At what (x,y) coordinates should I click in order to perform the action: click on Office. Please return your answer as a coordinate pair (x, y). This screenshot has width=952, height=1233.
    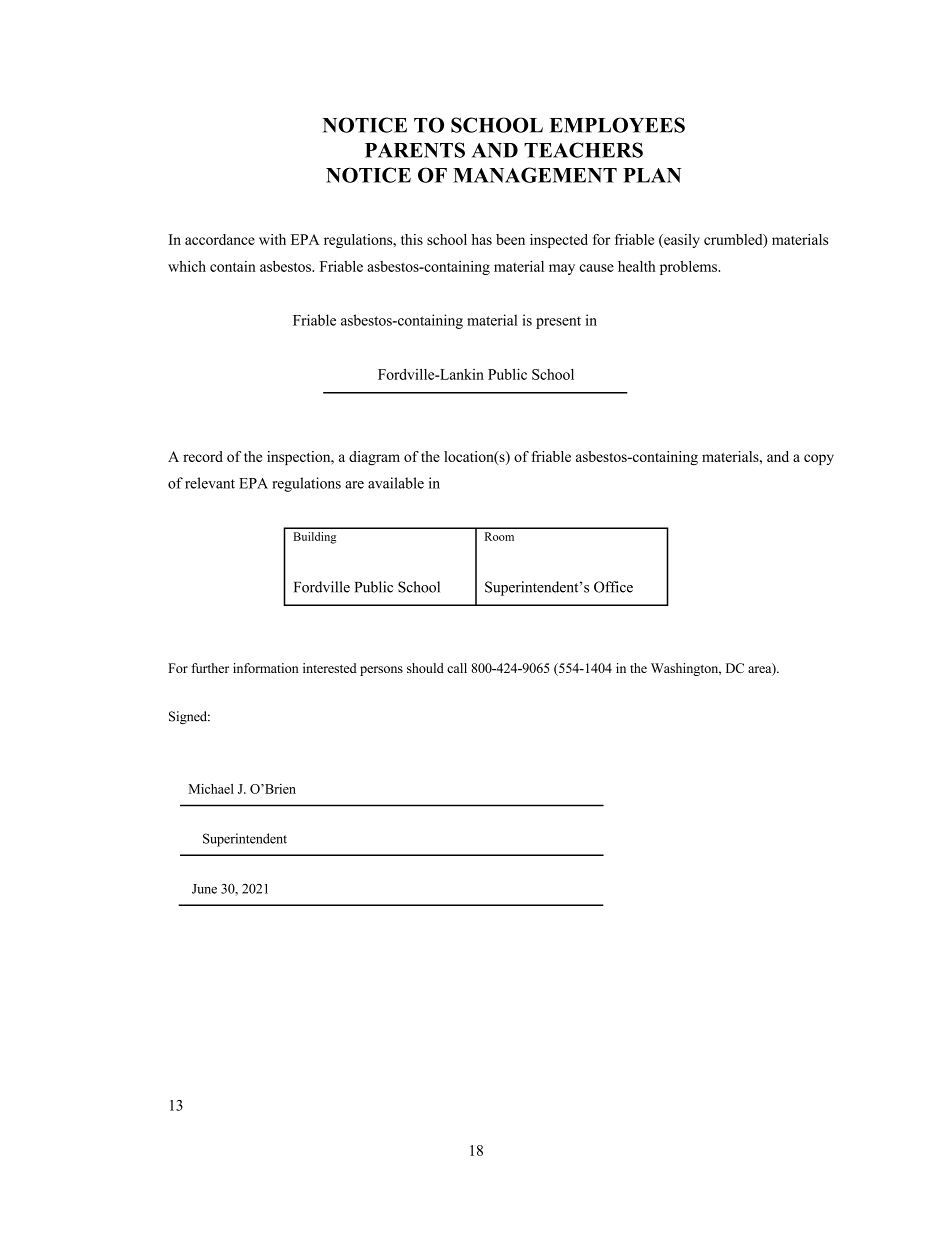
    Looking at the image, I should click on (613, 587).
